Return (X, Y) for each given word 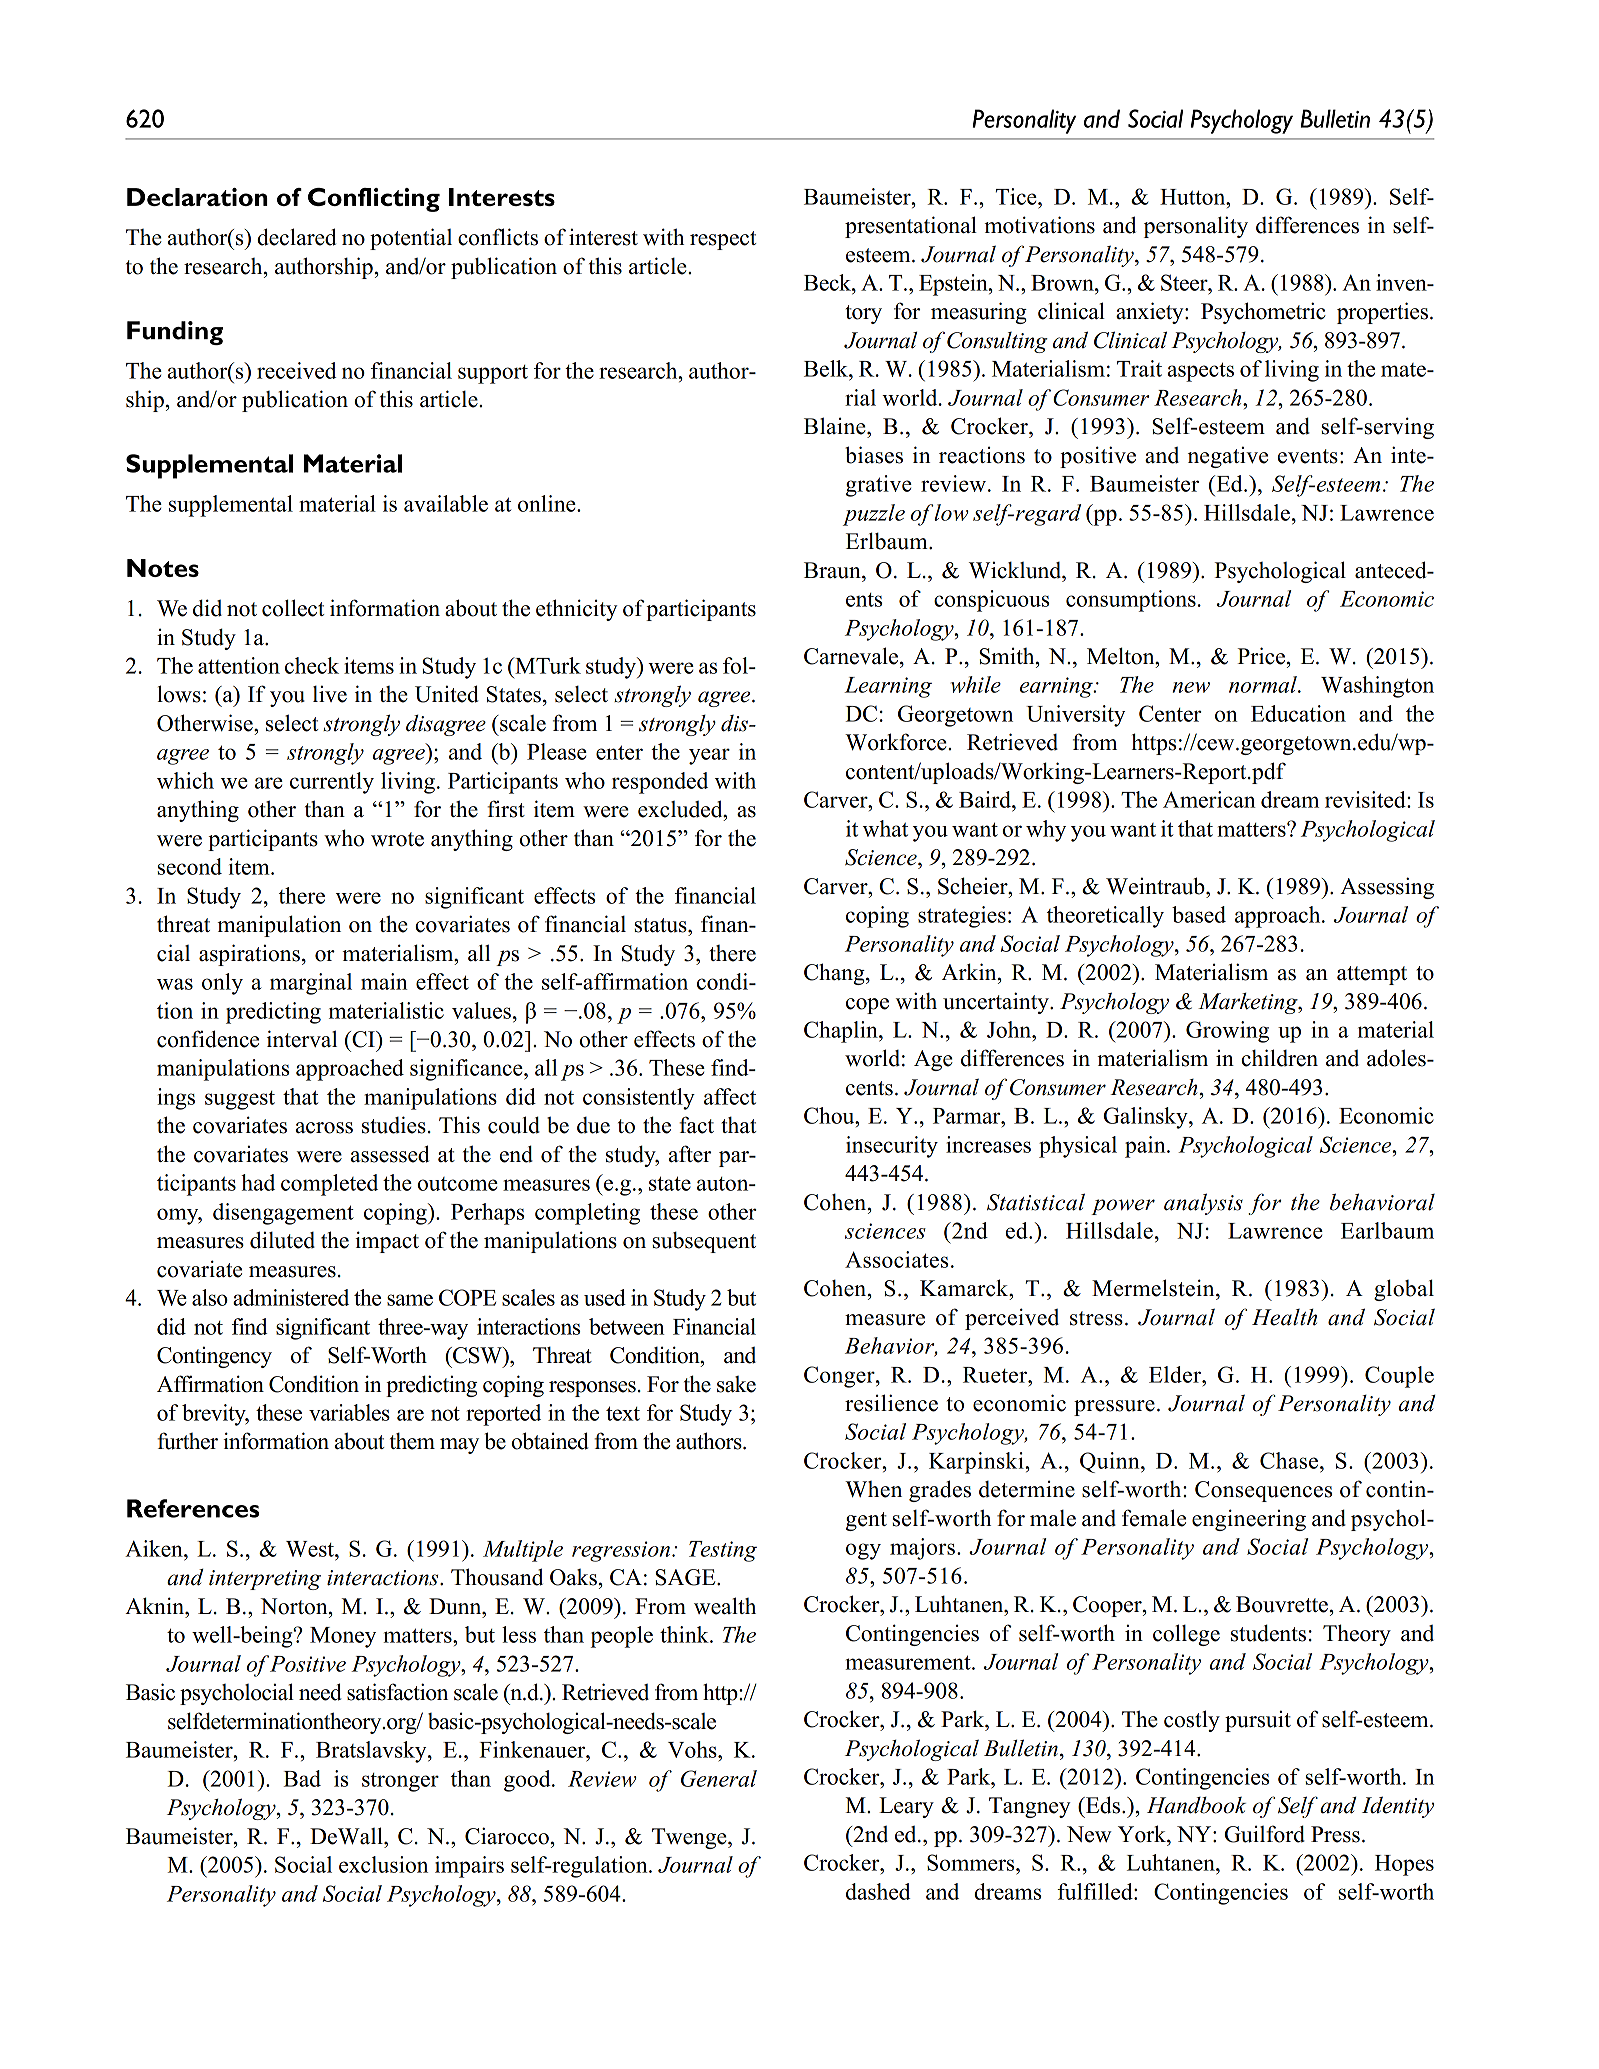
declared (296, 237)
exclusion (383, 1864)
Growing (1227, 1032)
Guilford (1265, 1834)
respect (723, 240)
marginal (311, 984)
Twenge (690, 1838)
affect (730, 1096)
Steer (1185, 282)
